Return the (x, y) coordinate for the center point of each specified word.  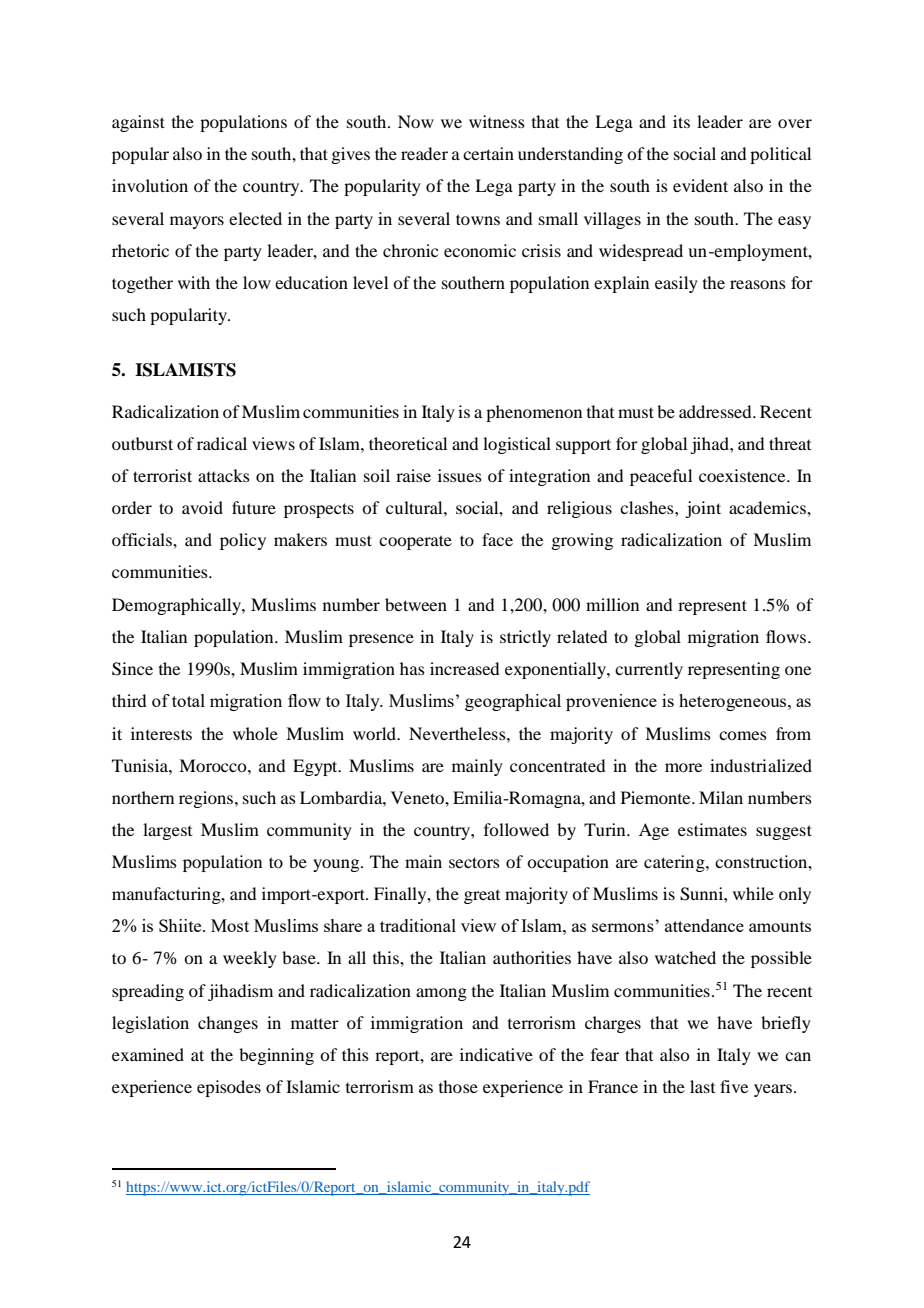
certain (488, 153)
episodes (229, 1088)
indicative (496, 1054)
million (612, 604)
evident (700, 185)
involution (150, 185)
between (416, 604)
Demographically (177, 606)
